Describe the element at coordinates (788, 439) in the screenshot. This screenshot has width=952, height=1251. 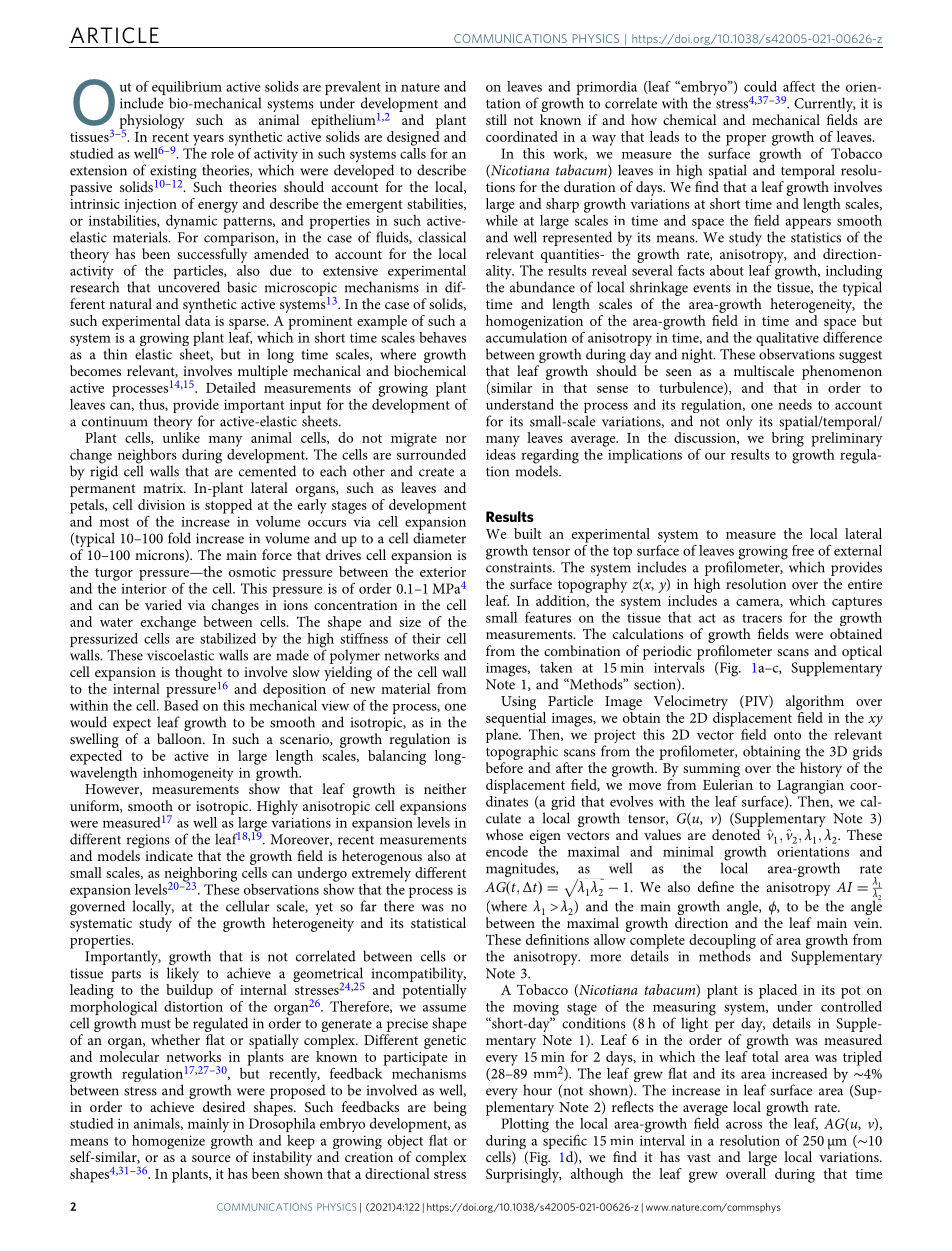
I see `bring` at that location.
